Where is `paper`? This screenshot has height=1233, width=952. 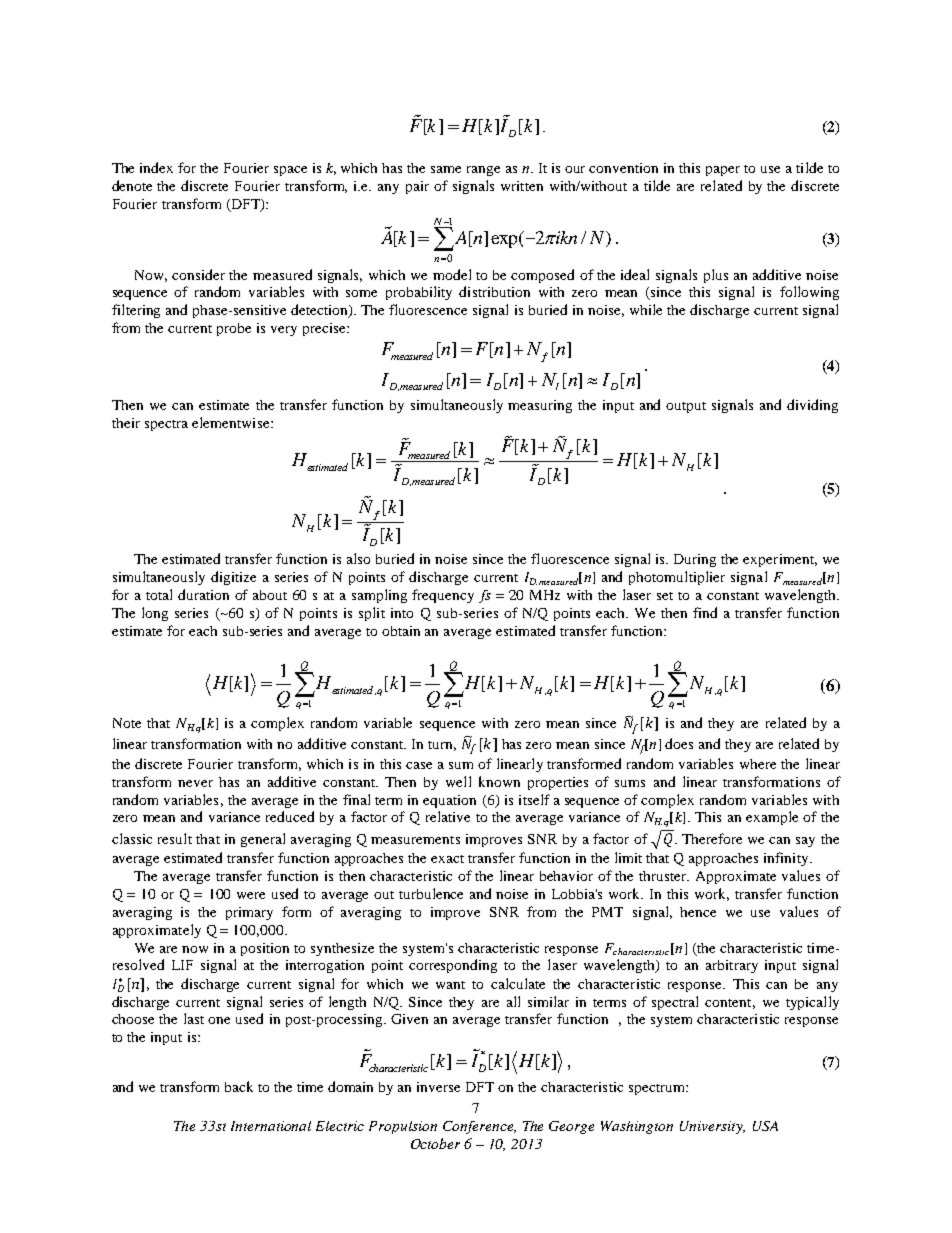 paper is located at coordinates (723, 171).
